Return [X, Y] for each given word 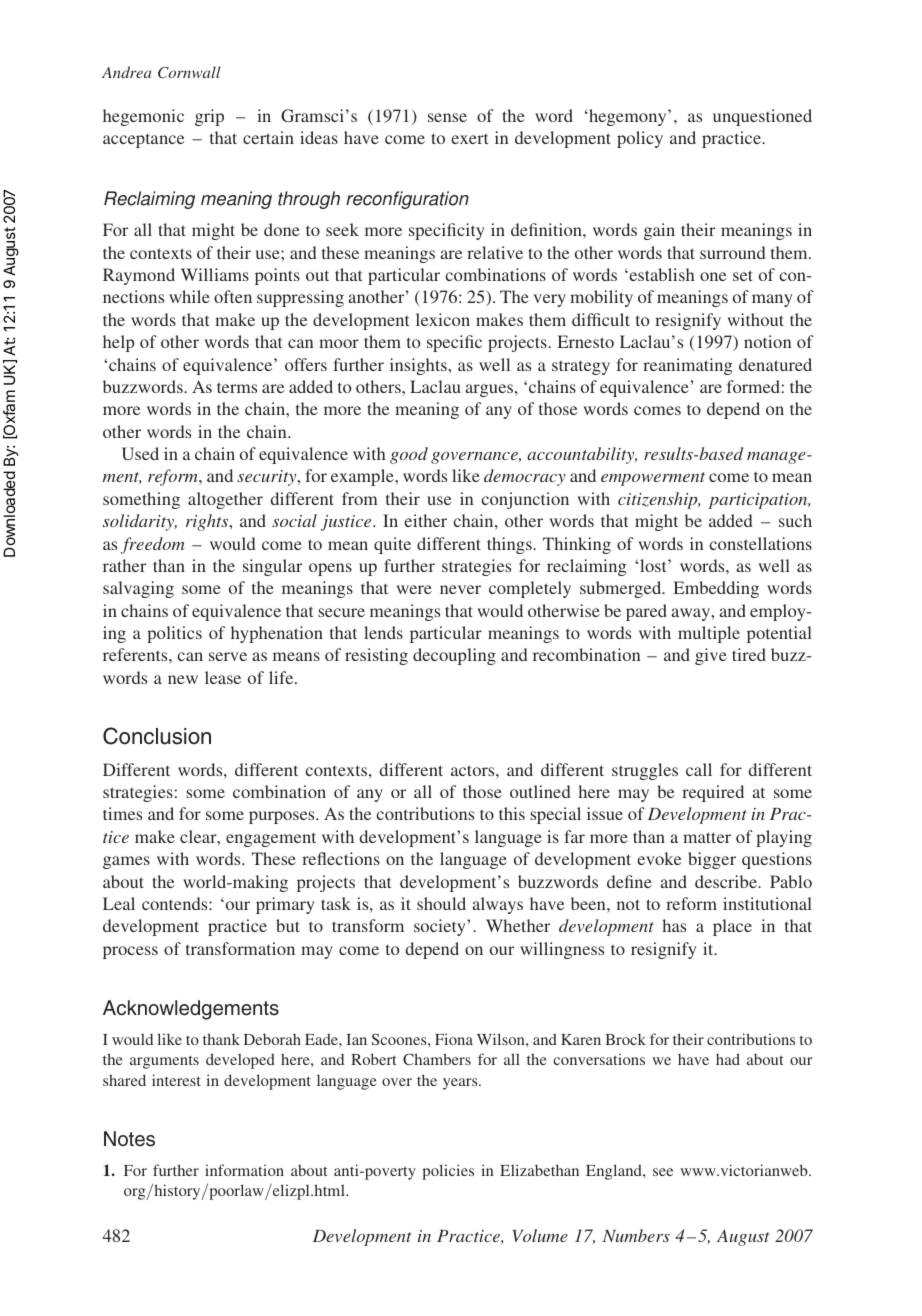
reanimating [687, 366]
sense [447, 117]
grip [209, 117]
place [732, 927]
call [699, 769]
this [512, 813]
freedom [153, 545]
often [233, 296]
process [130, 952]
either [425, 520]
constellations [761, 543]
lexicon [443, 319]
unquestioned [762, 117]
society [441, 927]
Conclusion [157, 736]
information [244, 1170]
